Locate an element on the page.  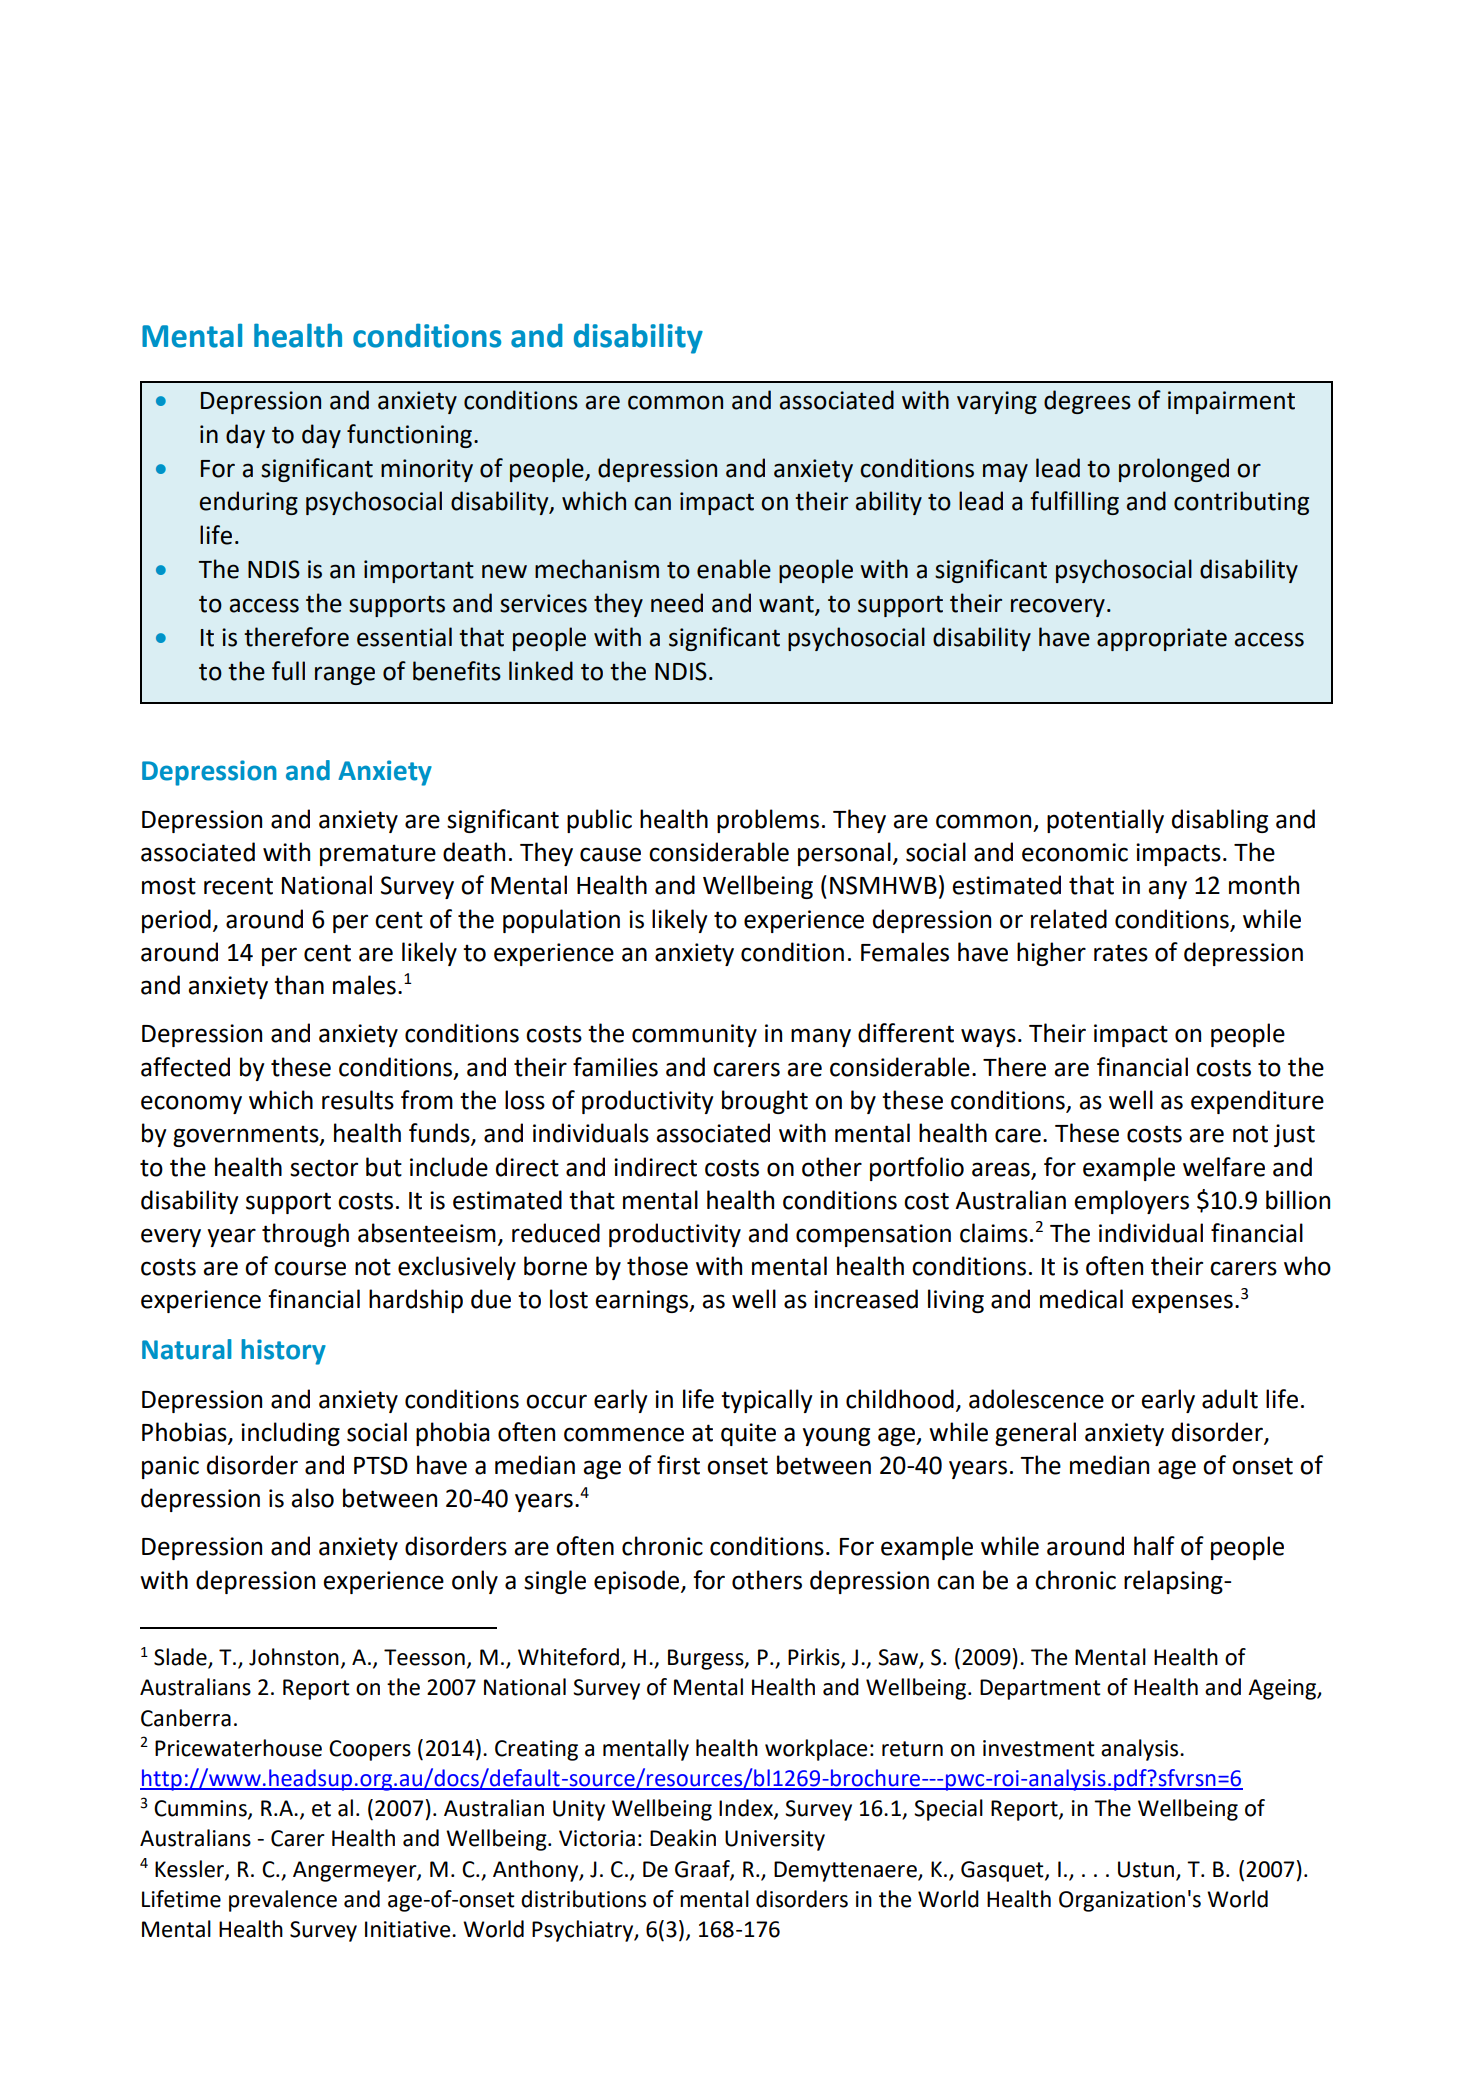
Johnston is located at coordinates (294, 1657).
